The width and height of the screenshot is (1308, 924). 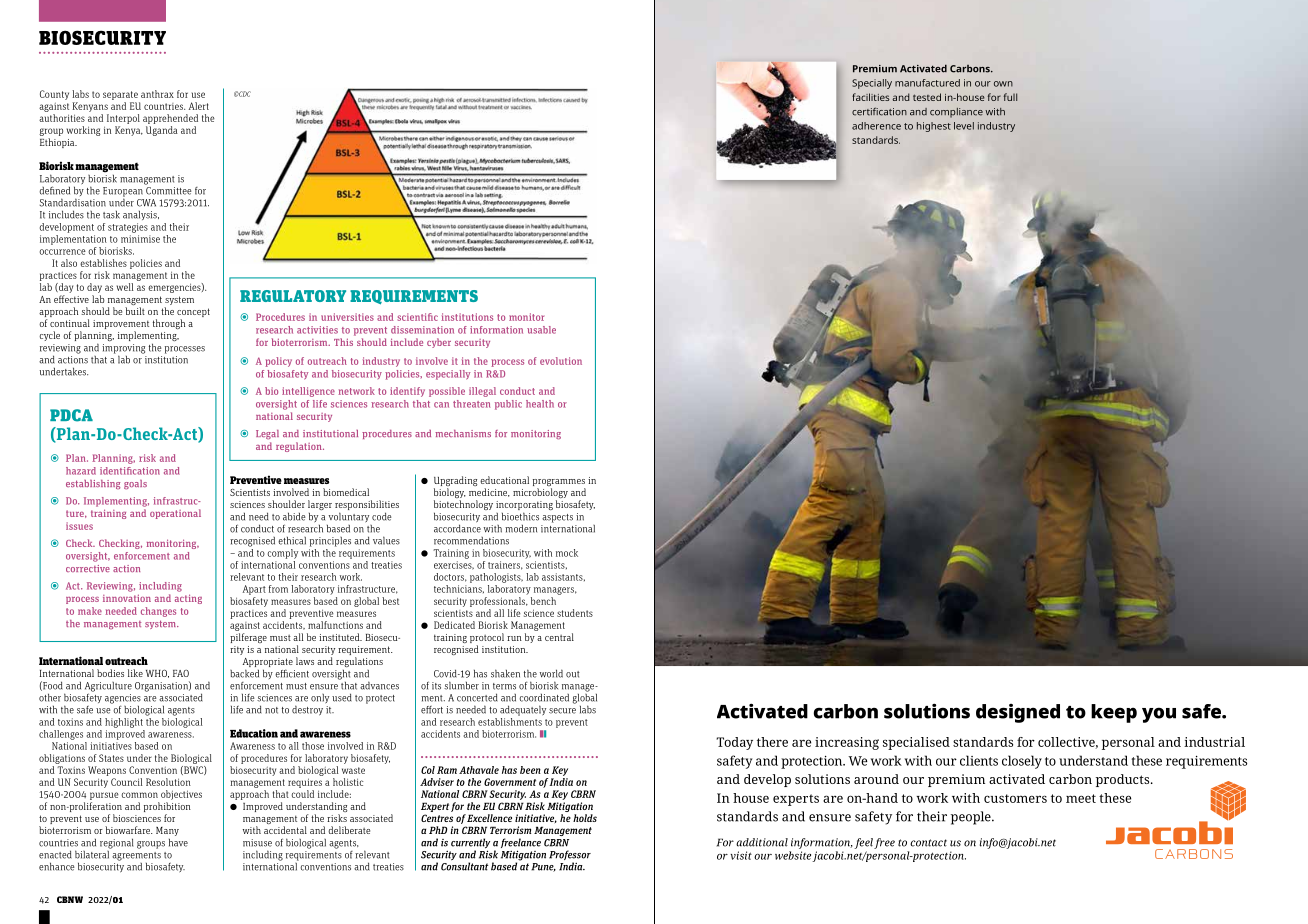 I want to click on goals, so click(x=135, y=484).
